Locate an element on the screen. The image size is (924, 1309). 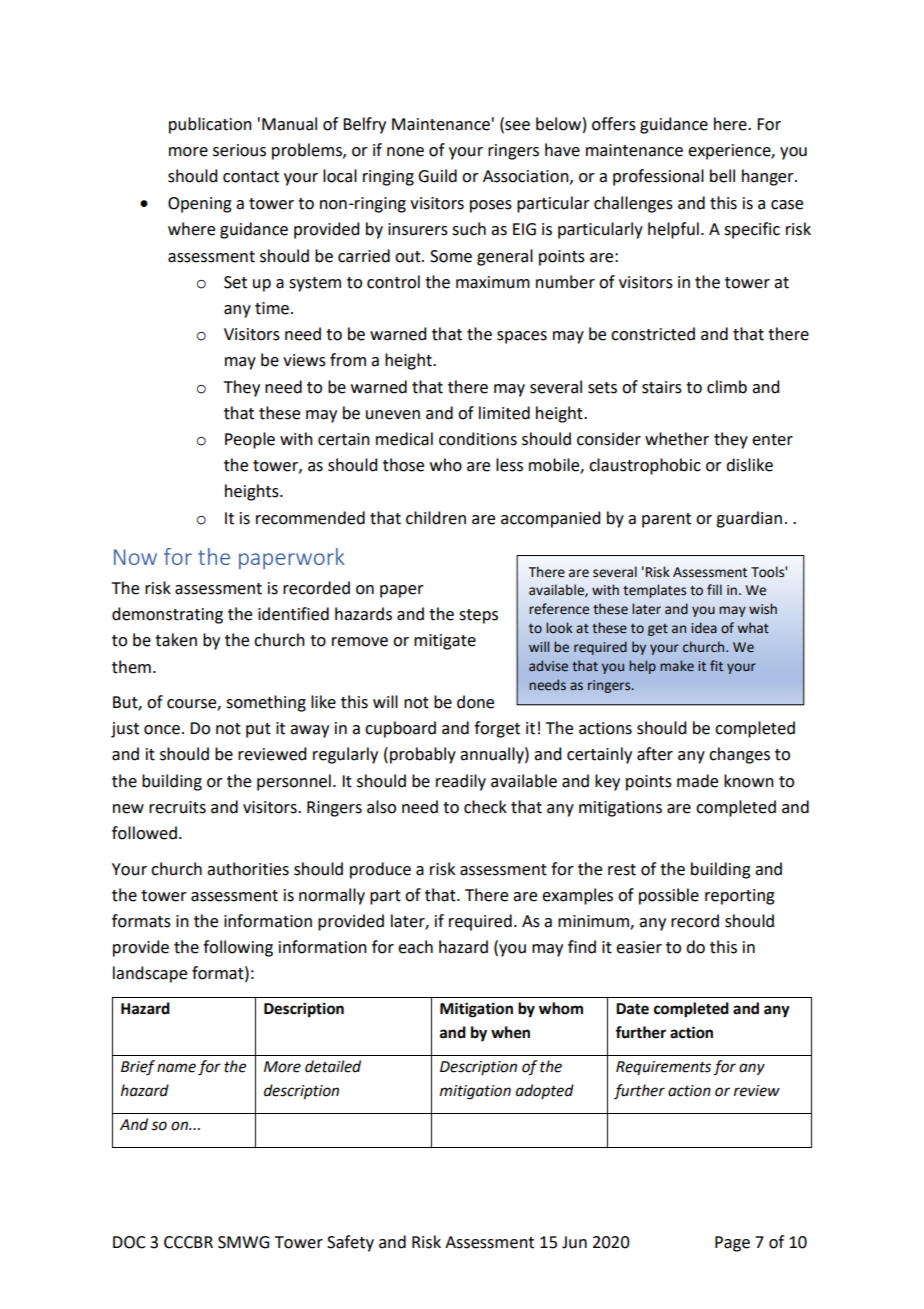
fit is located at coordinates (716, 665).
